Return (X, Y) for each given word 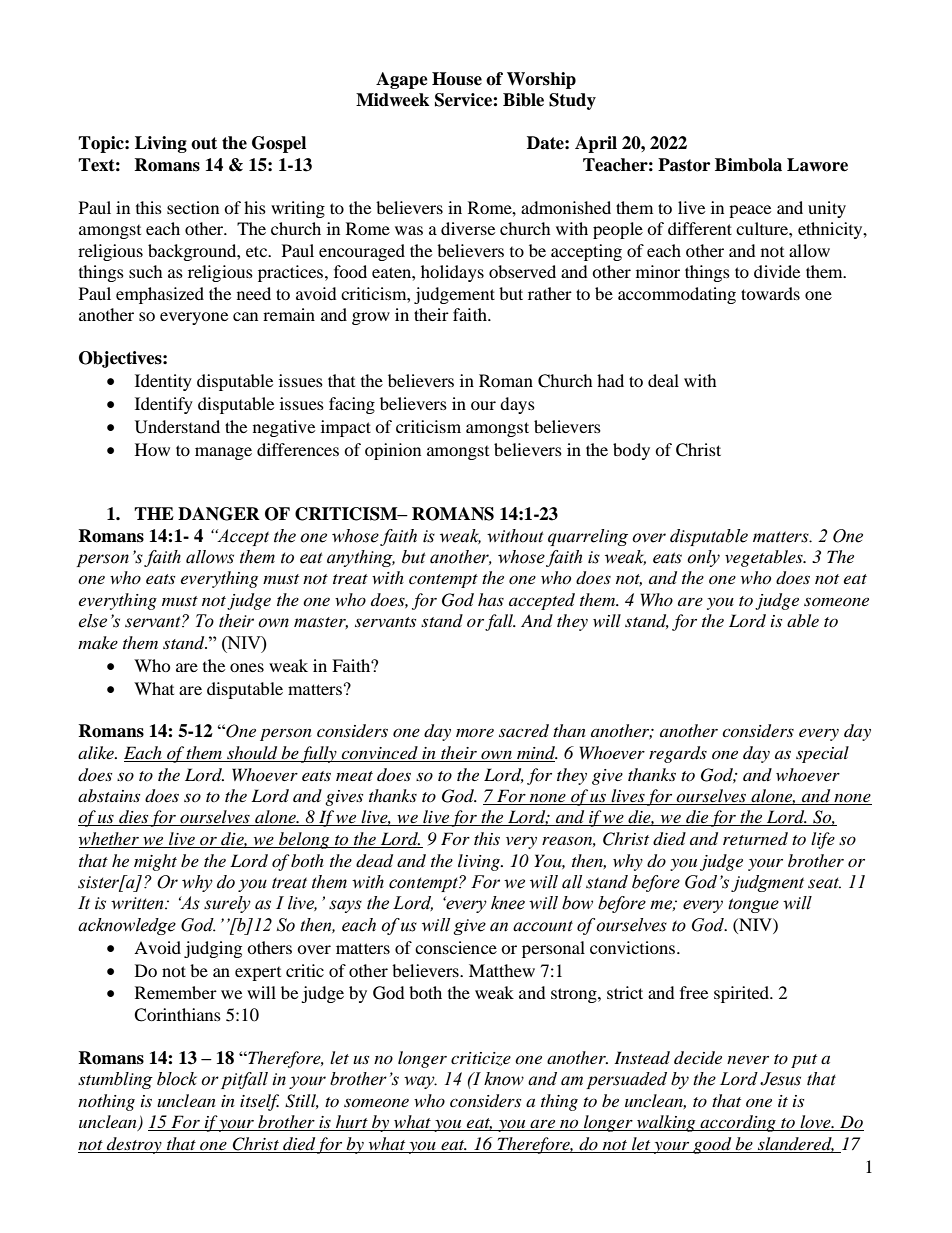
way (420, 1082)
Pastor (684, 165)
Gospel (279, 144)
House (457, 79)
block (177, 1079)
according (738, 1123)
